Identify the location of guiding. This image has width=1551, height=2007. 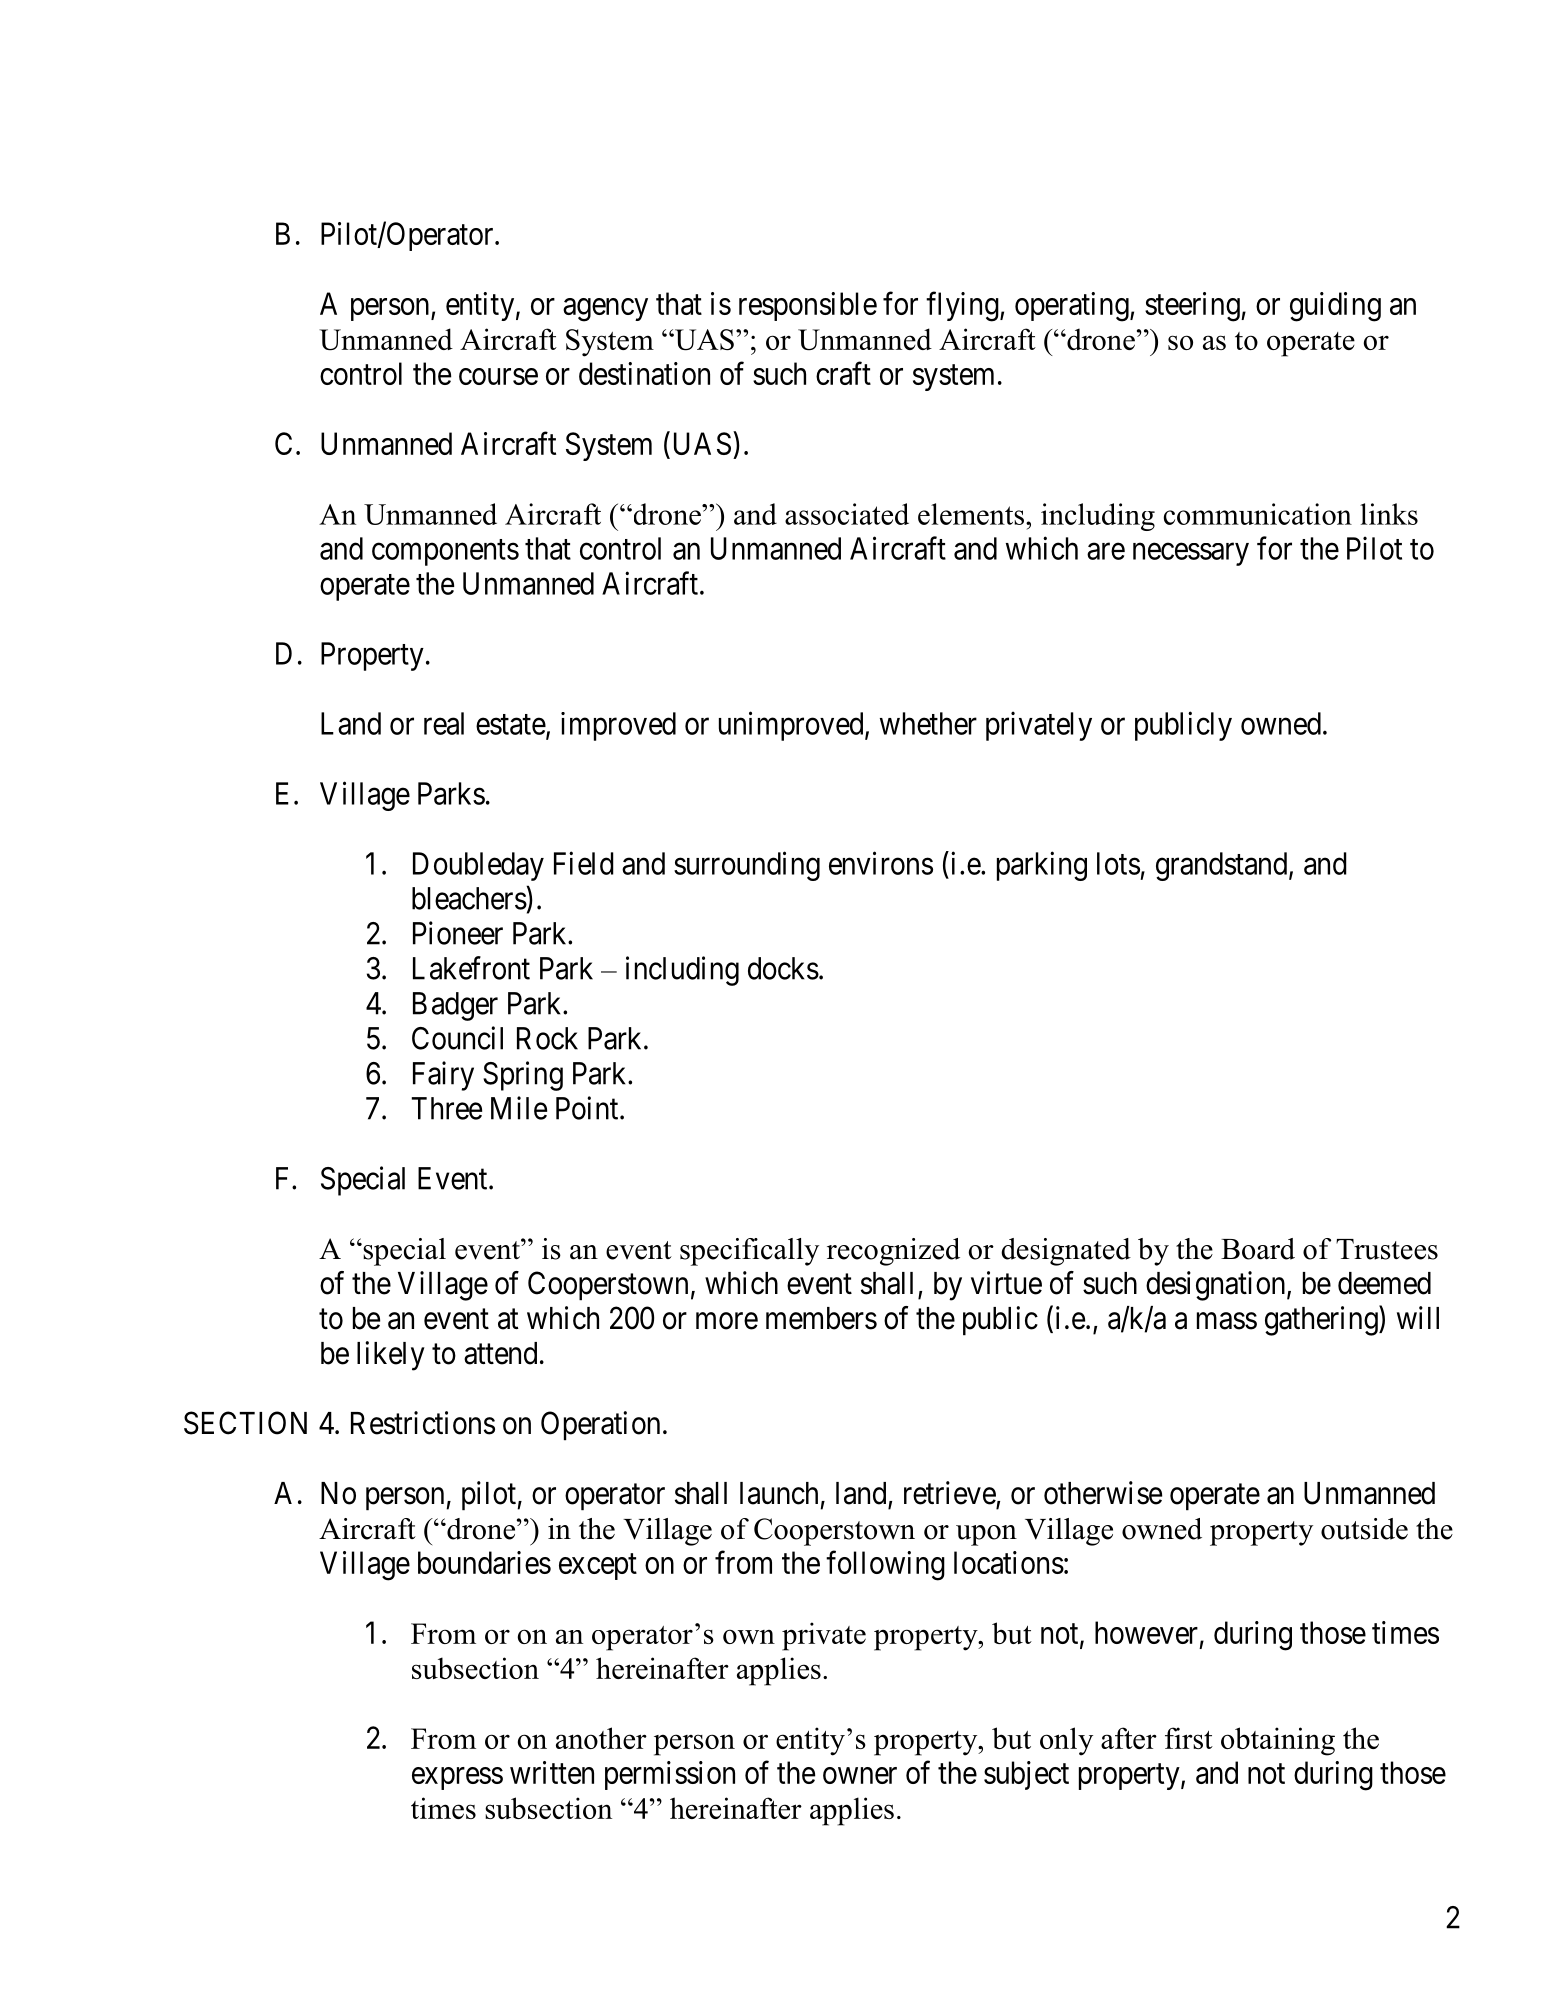
(1335, 307).
